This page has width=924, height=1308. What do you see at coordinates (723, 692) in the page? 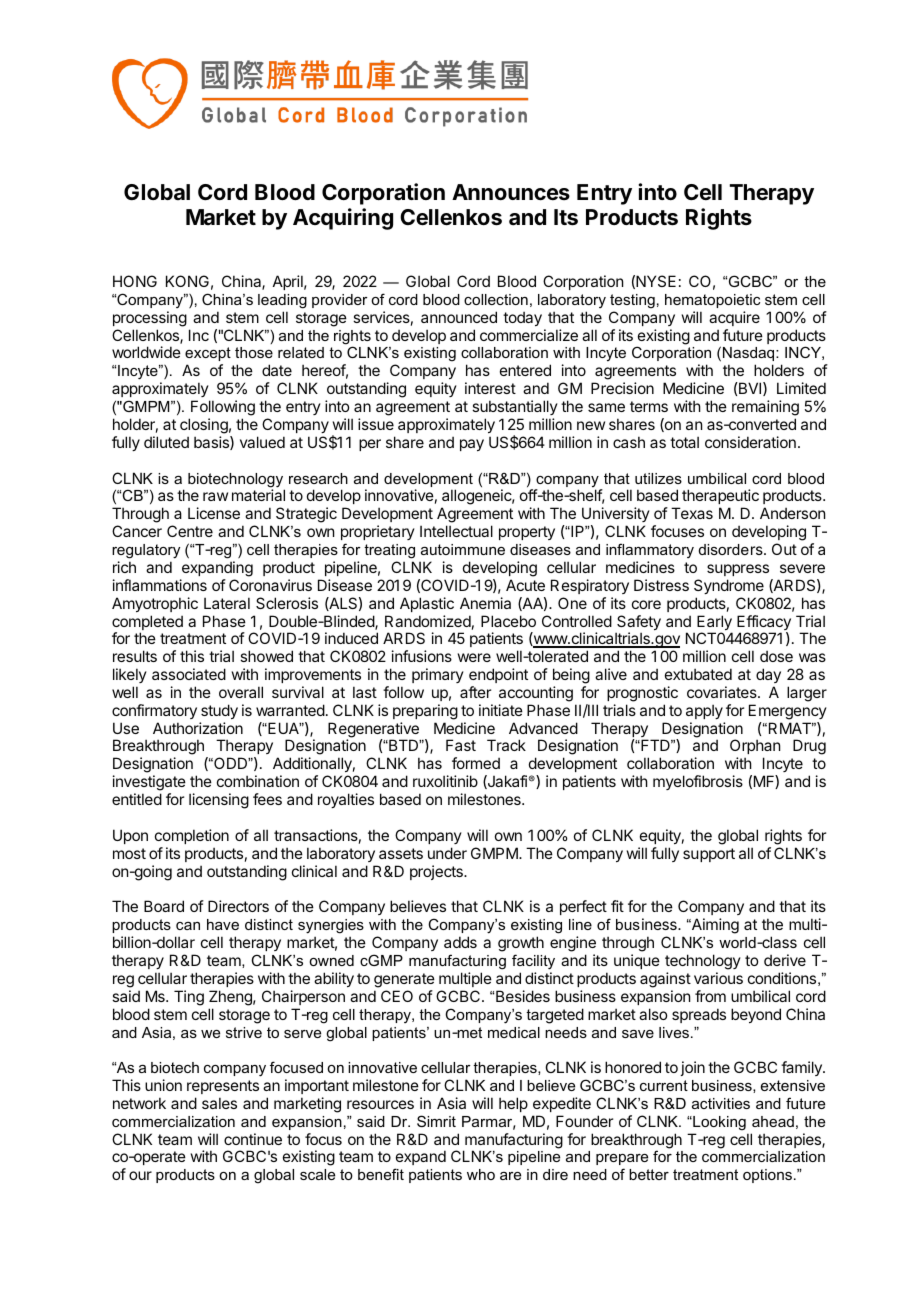
I see `covariates` at bounding box center [723, 692].
